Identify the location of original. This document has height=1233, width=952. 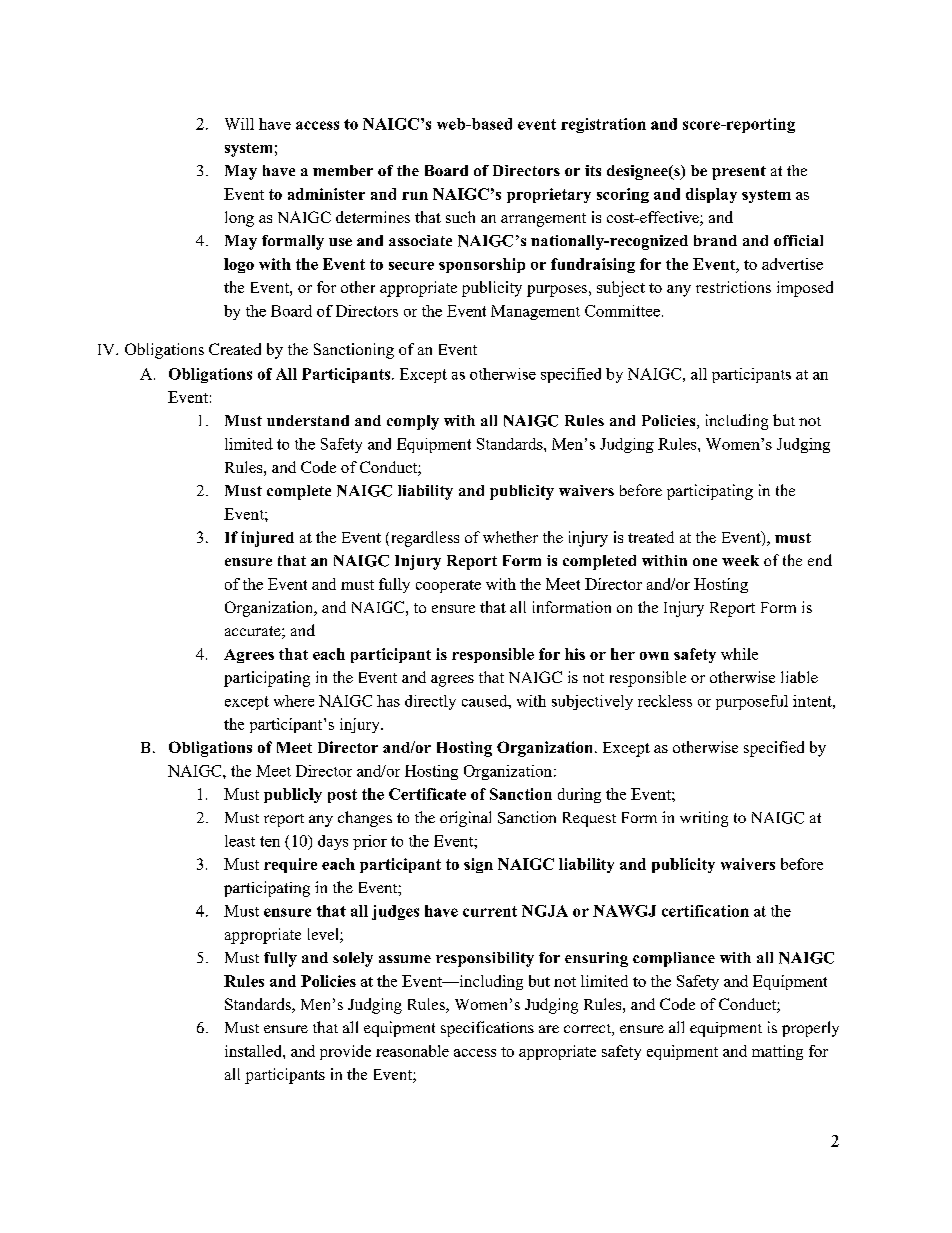
(465, 819).
